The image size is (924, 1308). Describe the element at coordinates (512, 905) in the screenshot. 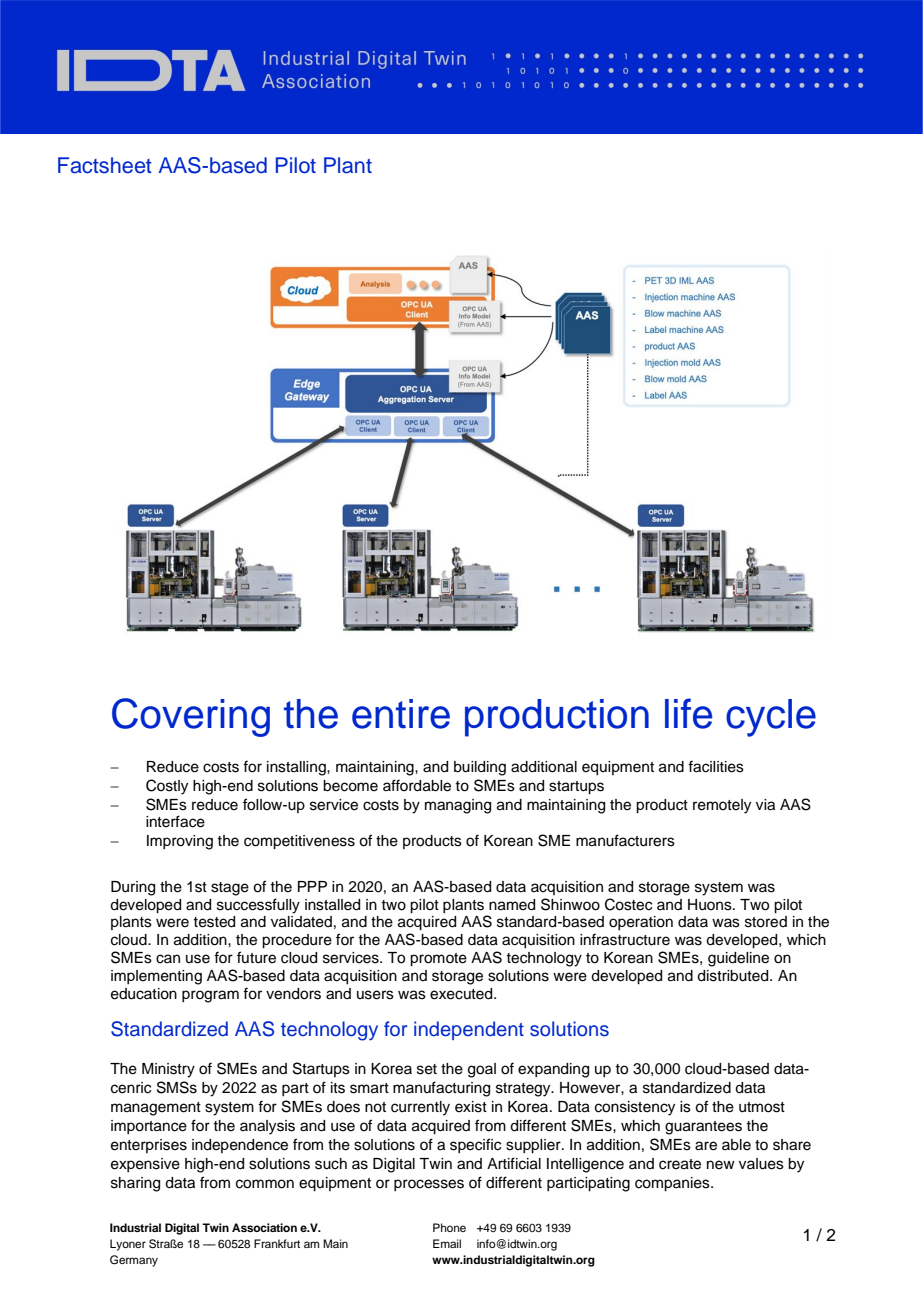

I see `named` at that location.
